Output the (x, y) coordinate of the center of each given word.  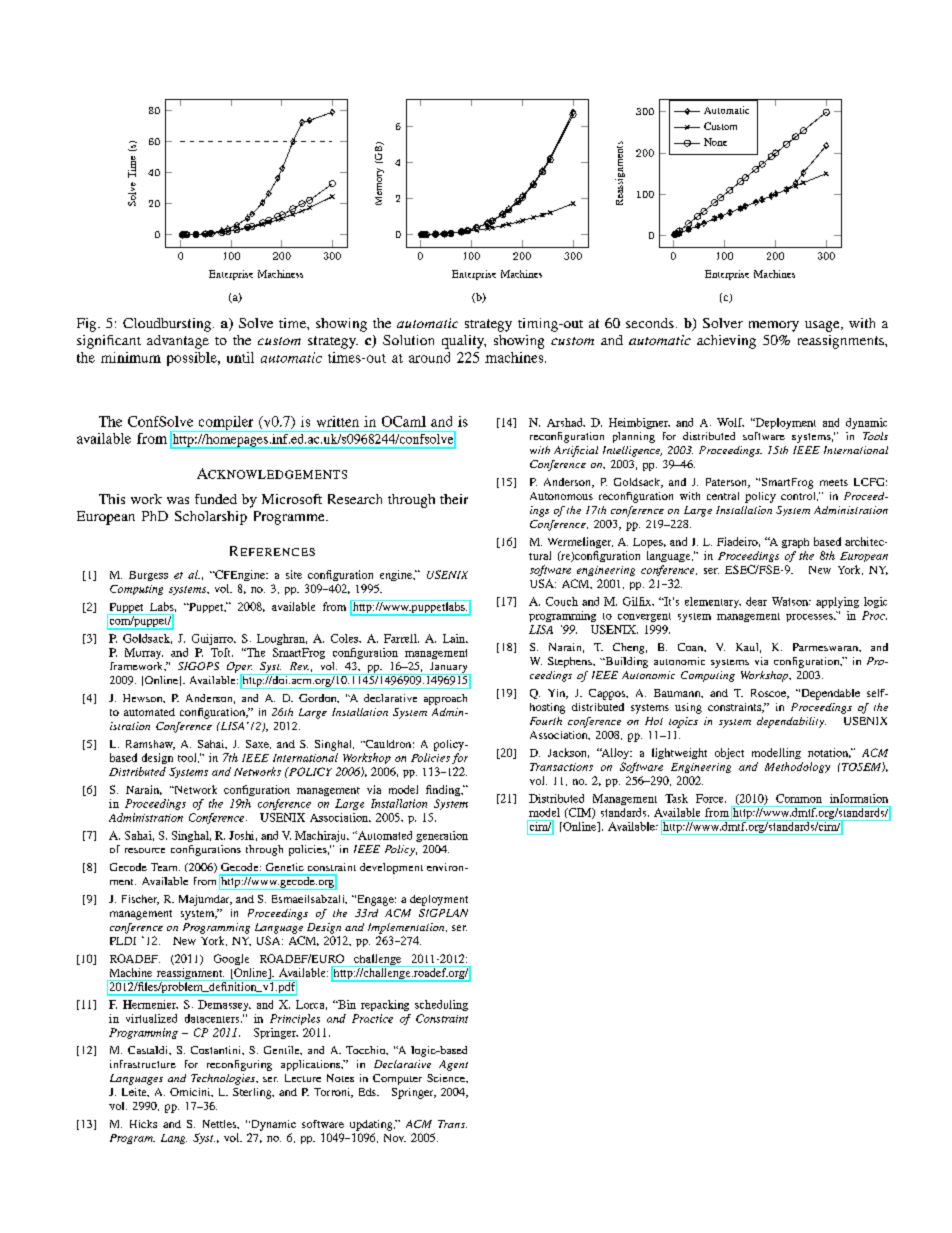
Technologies (224, 1079)
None (715, 142)
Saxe (258, 744)
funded (216, 499)
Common (799, 798)
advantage (178, 342)
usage (823, 326)
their (454, 499)
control (799, 496)
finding (444, 790)
